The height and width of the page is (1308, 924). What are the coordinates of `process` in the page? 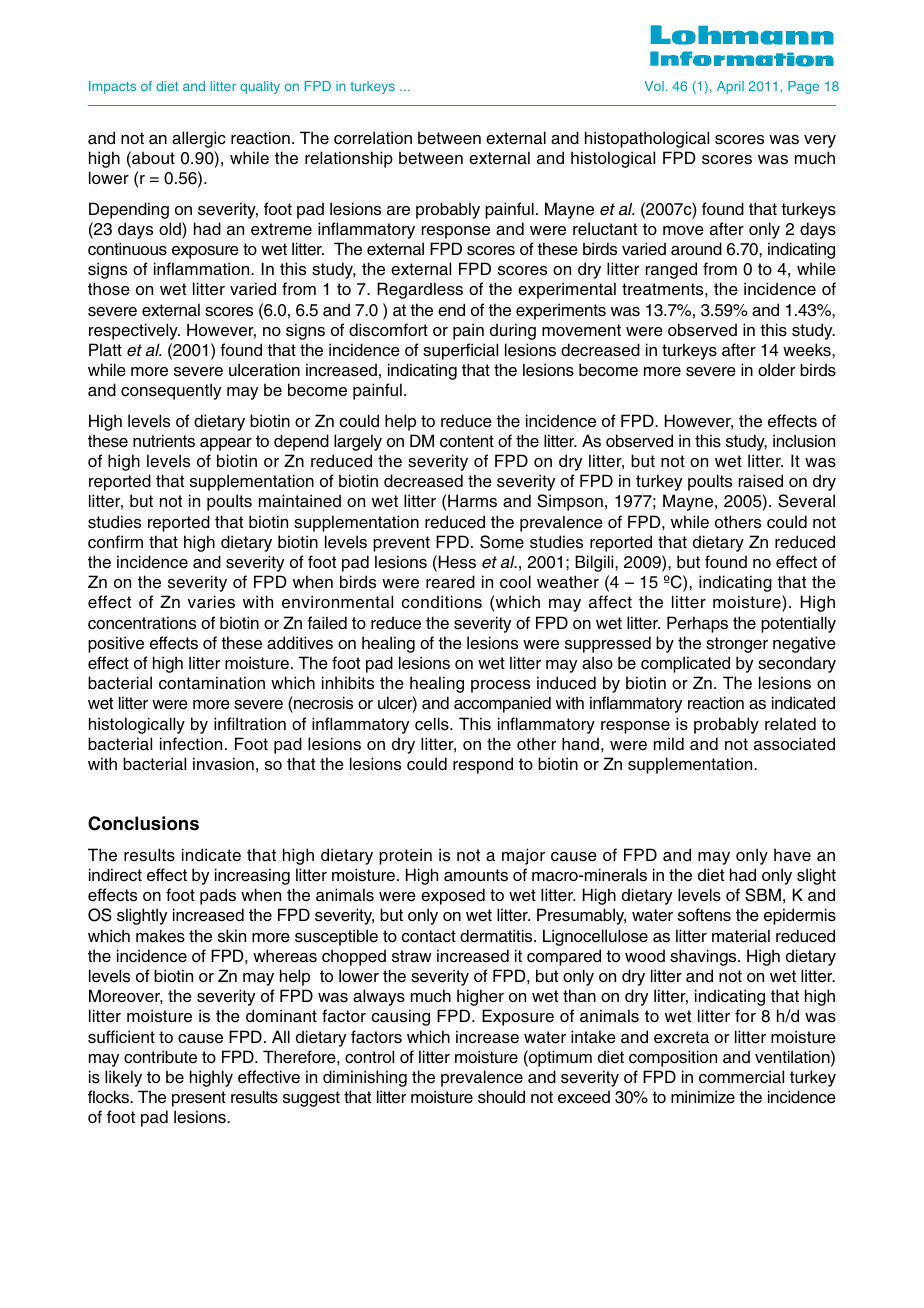 It's located at (500, 686).
